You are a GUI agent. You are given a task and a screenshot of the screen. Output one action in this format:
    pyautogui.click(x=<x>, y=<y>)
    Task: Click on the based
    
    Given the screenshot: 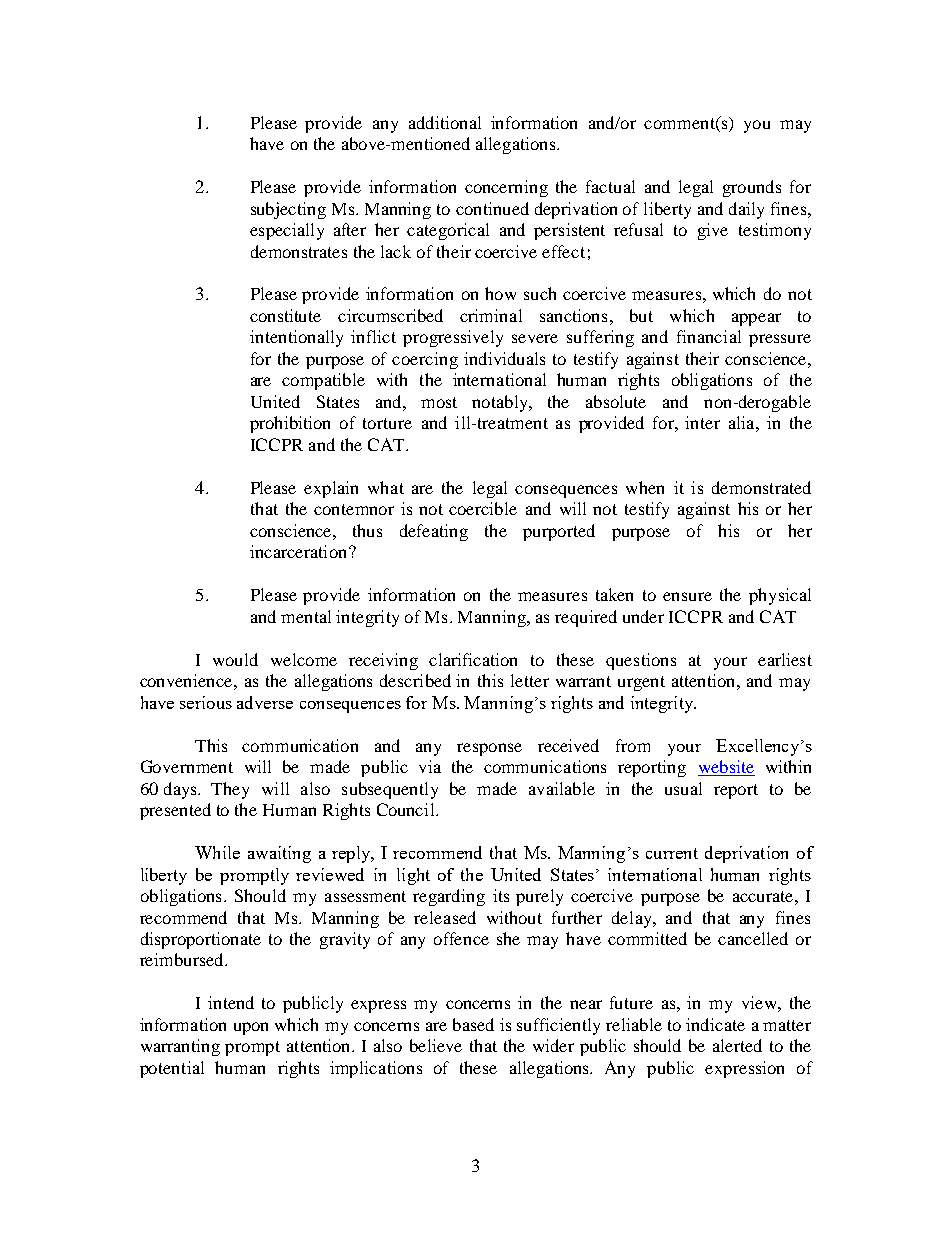 What is the action you would take?
    pyautogui.click(x=473, y=1024)
